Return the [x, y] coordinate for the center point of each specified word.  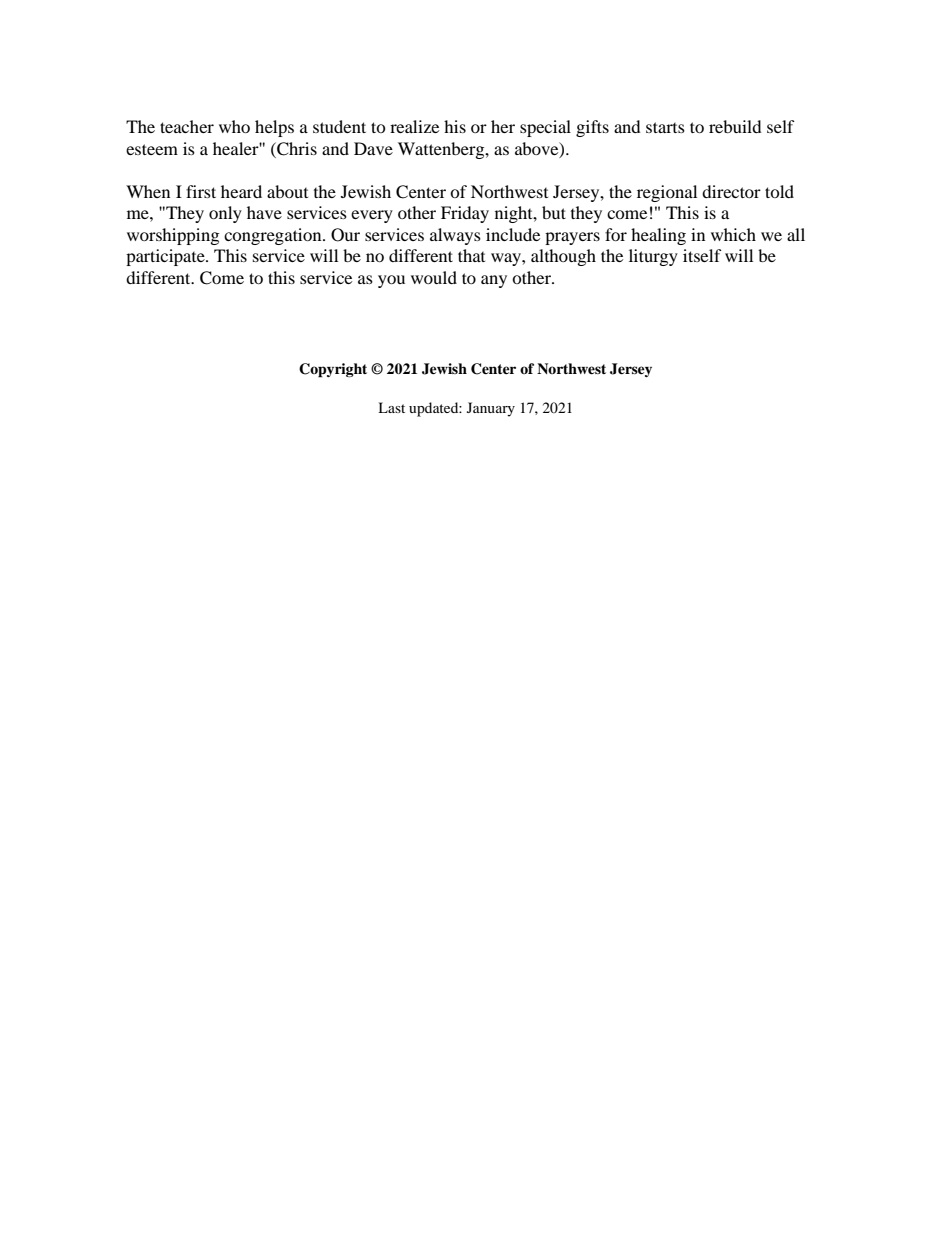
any [494, 281]
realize [414, 126]
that [471, 255]
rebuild [735, 126]
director [731, 191]
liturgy [653, 257]
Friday [465, 214]
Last [391, 407]
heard [241, 191]
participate [166, 257]
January [491, 409]
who [234, 126]
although [563, 257]
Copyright [333, 370]
